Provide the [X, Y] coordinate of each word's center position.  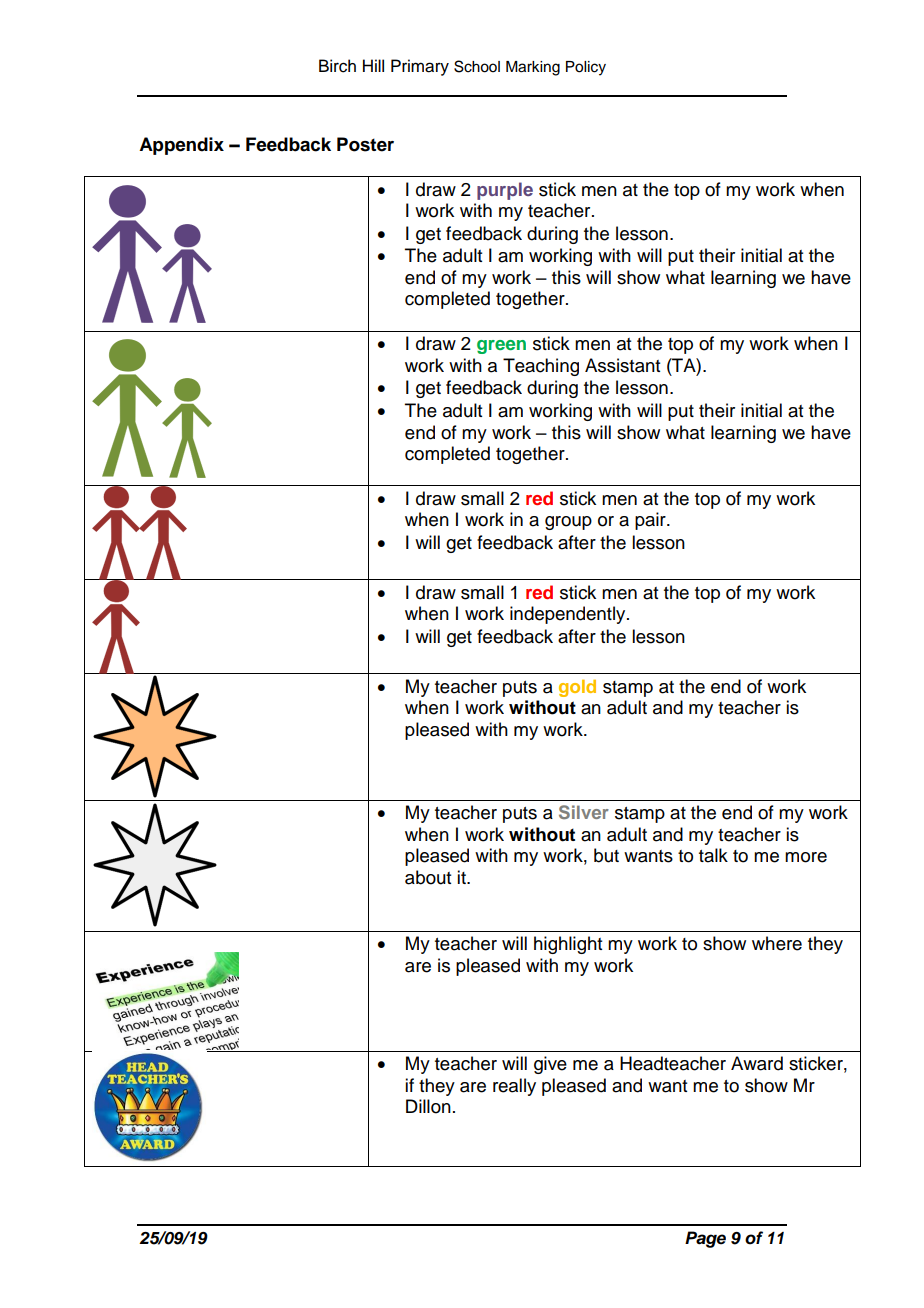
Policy [586, 68]
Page [705, 1239]
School [477, 66]
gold [577, 688]
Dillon [428, 1106]
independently [569, 615]
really [514, 1087]
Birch [337, 66]
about [428, 877]
